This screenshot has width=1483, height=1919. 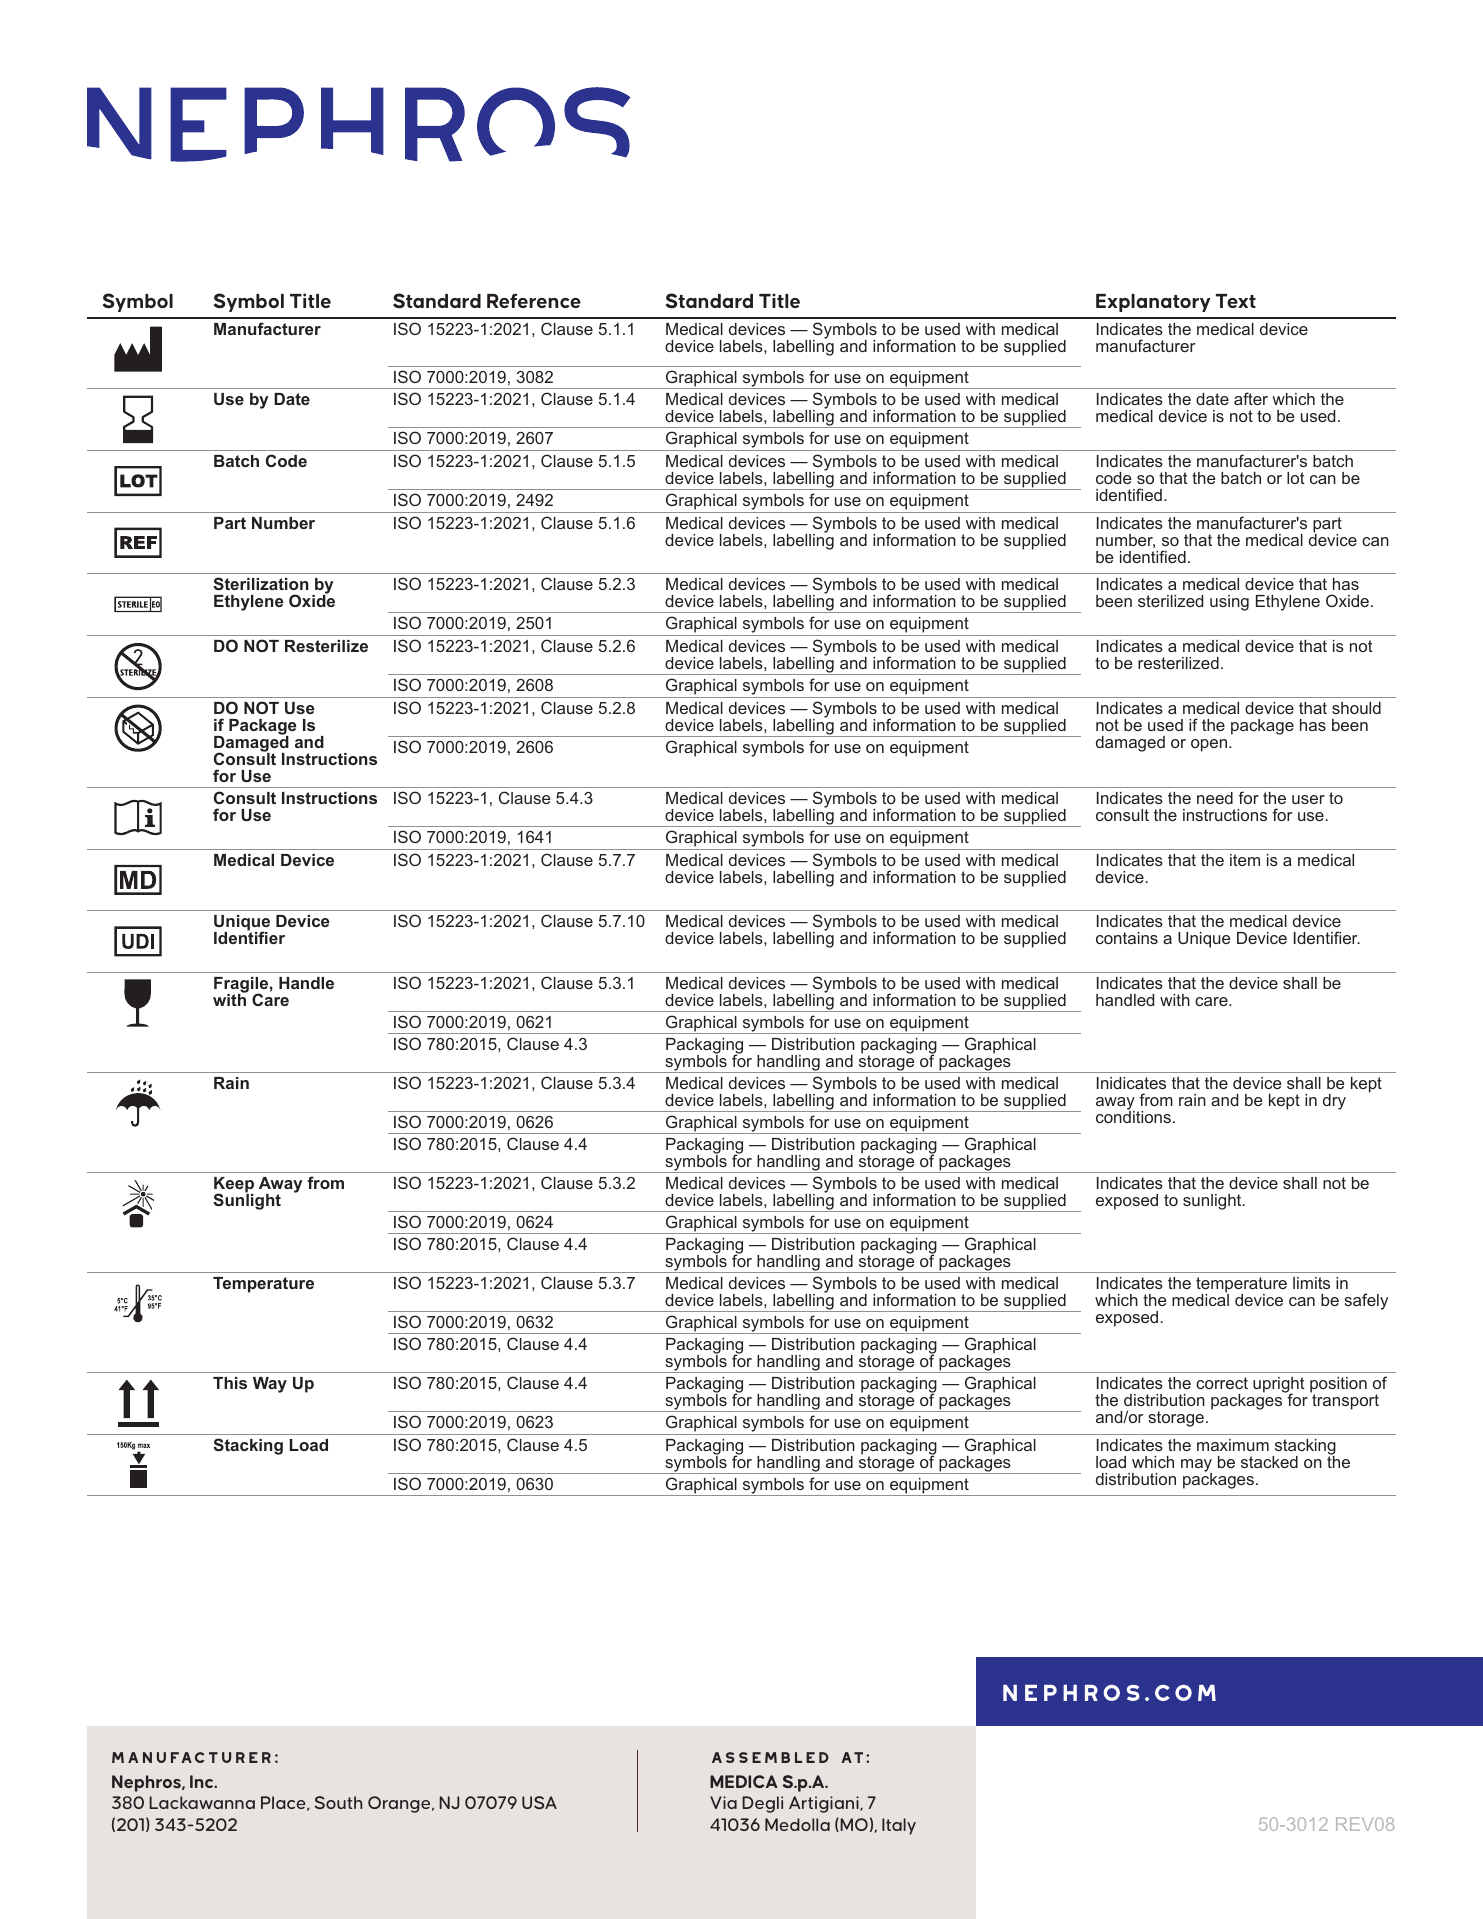 I want to click on Reference, so click(x=534, y=301).
